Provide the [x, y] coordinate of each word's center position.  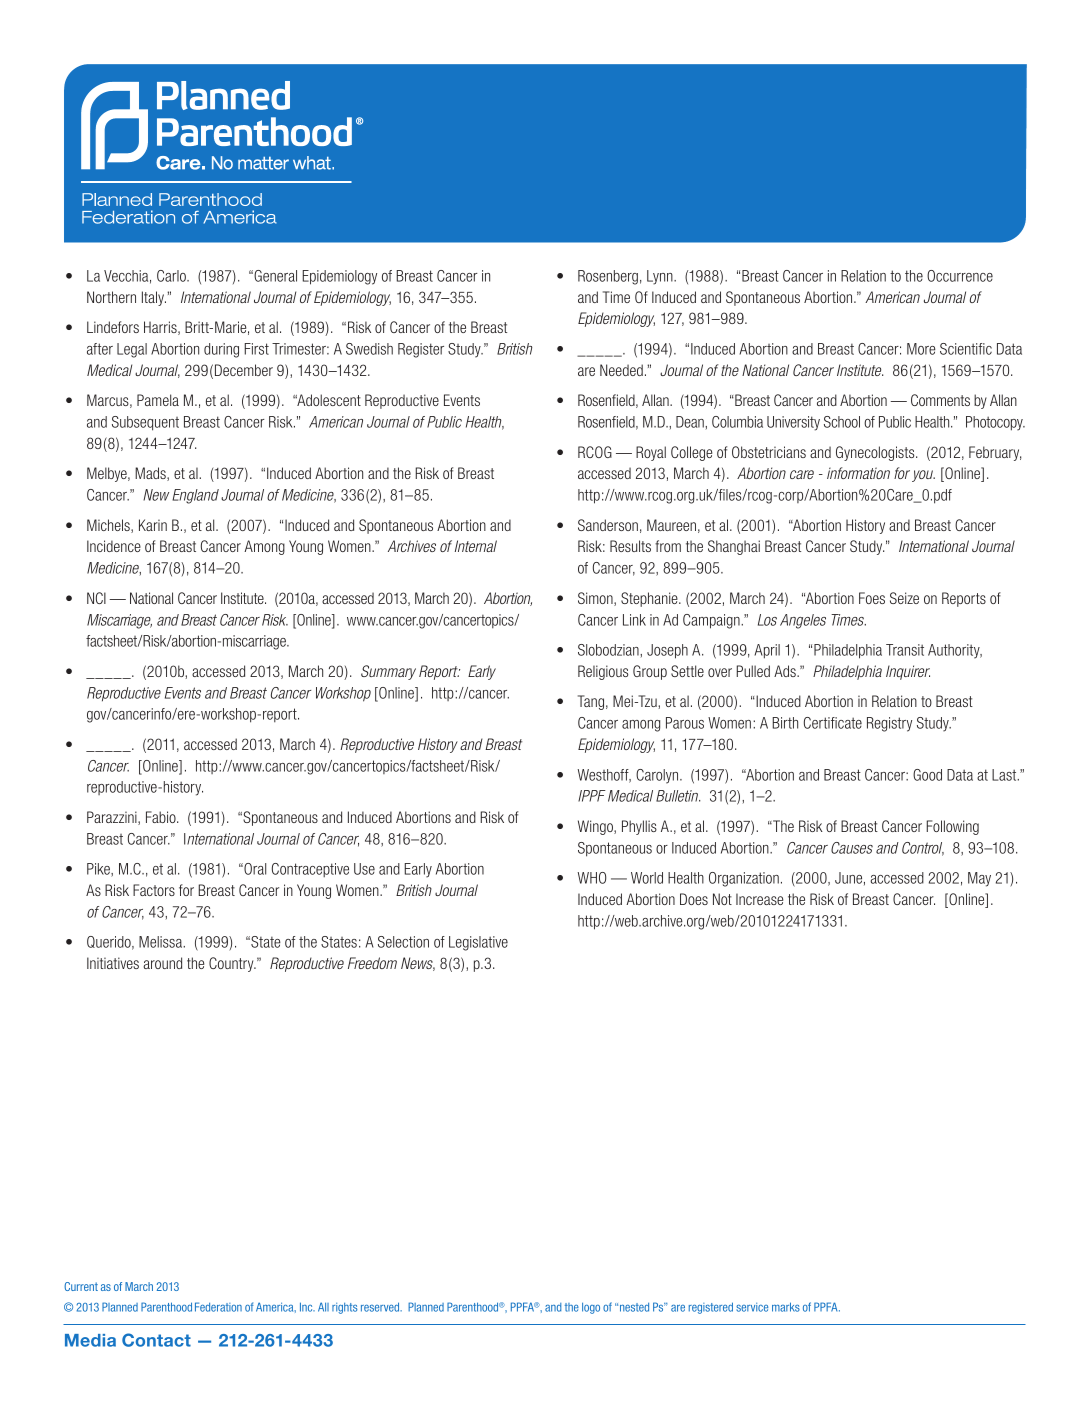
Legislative [478, 943]
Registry [889, 724]
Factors [154, 890]
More [921, 349]
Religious [603, 672]
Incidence [114, 546]
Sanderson [608, 525]
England [195, 496]
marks [786, 1307]
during [221, 350]
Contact [156, 1340]
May [979, 879]
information [858, 473]
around [162, 963]
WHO [592, 878]
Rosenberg [608, 277]
